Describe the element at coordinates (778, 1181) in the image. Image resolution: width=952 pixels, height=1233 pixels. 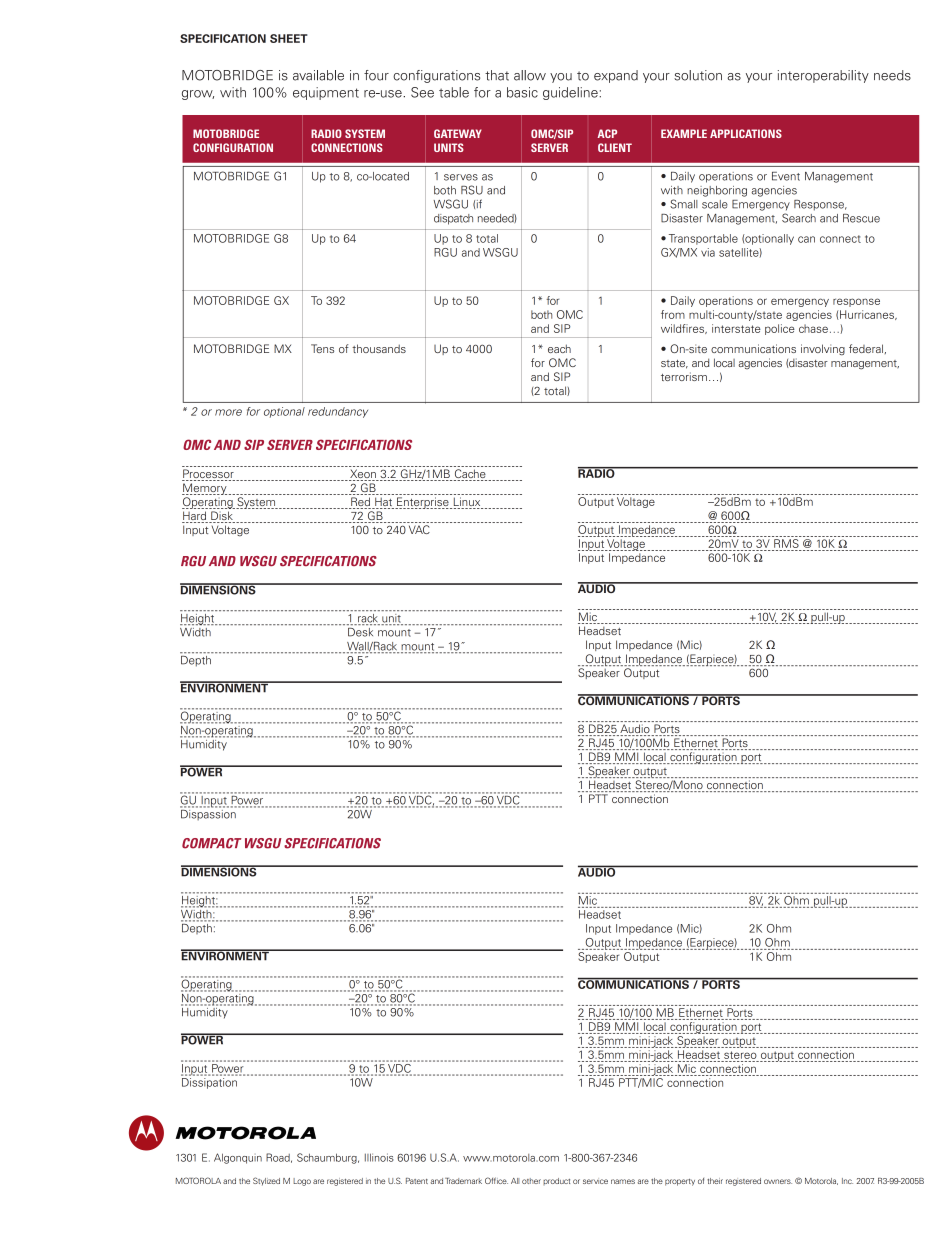
I see `owners` at that location.
